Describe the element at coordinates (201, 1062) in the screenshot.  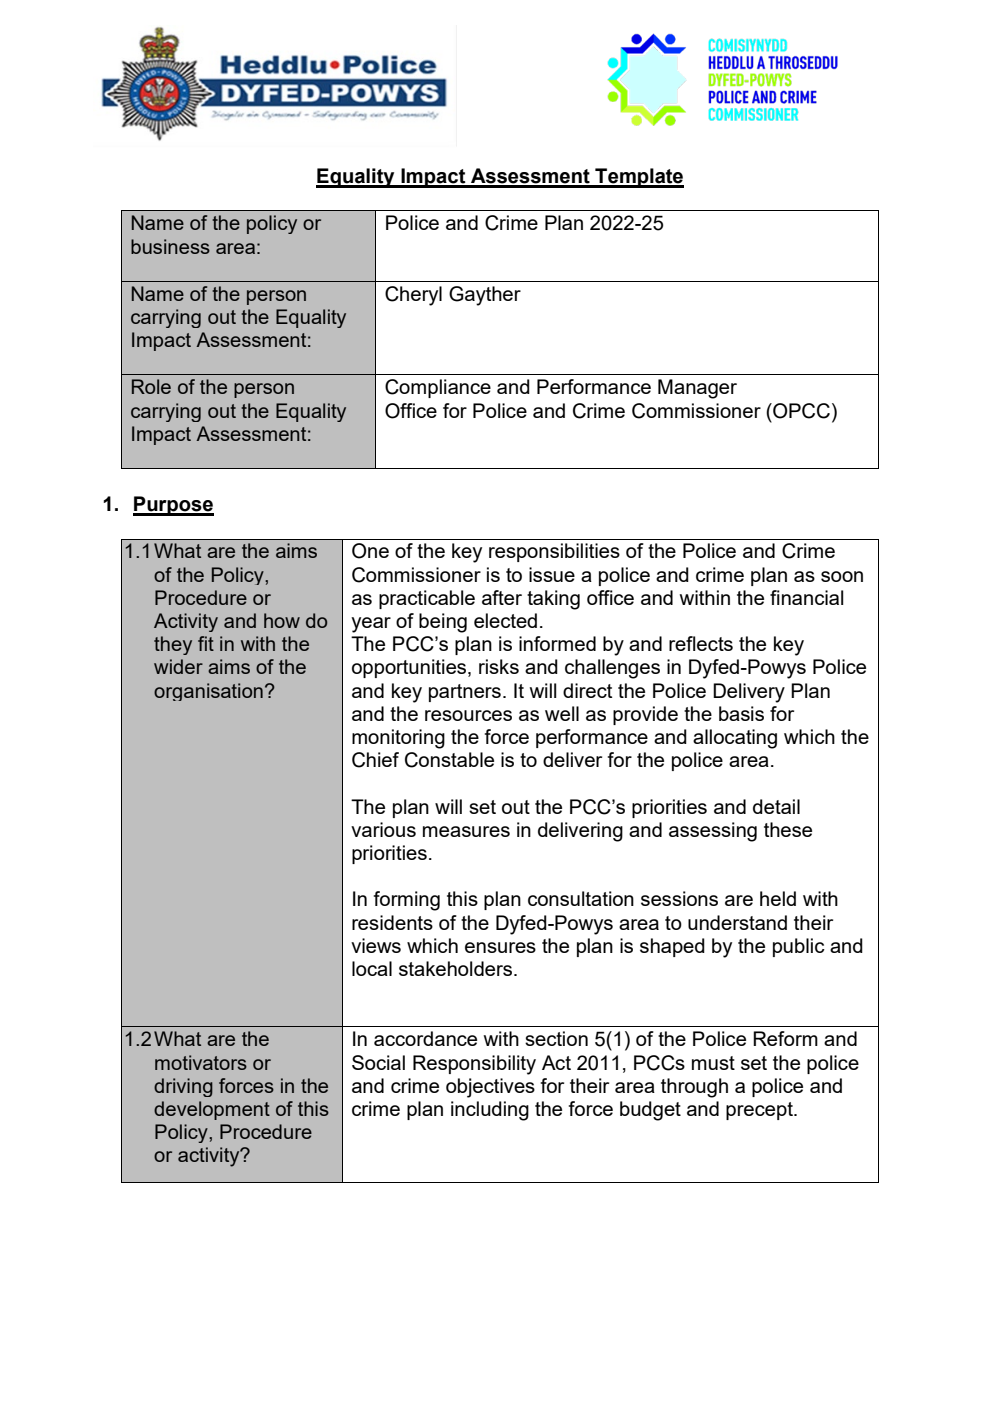
I see `motivators` at that location.
